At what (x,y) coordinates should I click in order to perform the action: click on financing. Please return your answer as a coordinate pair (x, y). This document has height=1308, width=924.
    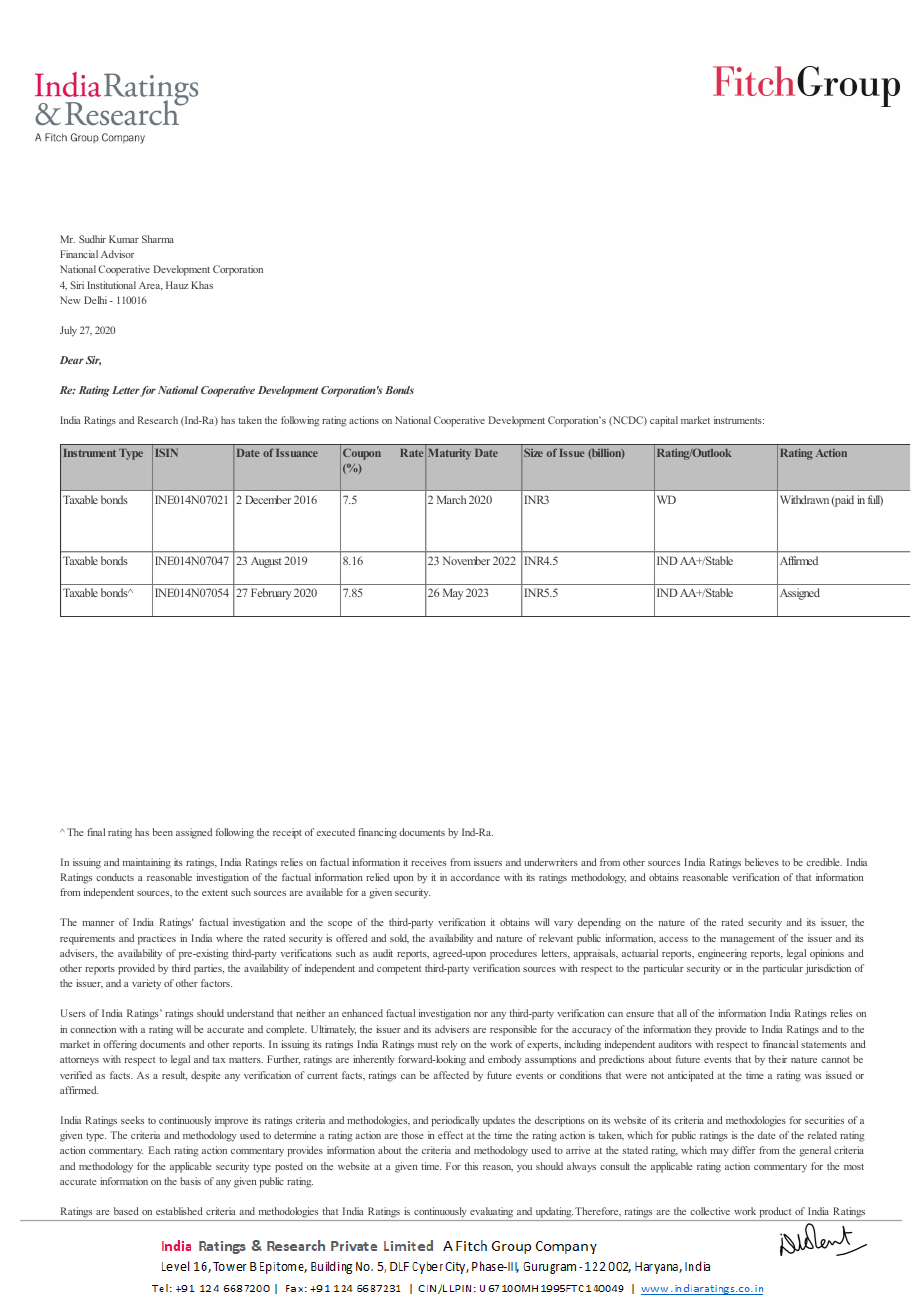
    Looking at the image, I should click on (377, 833).
